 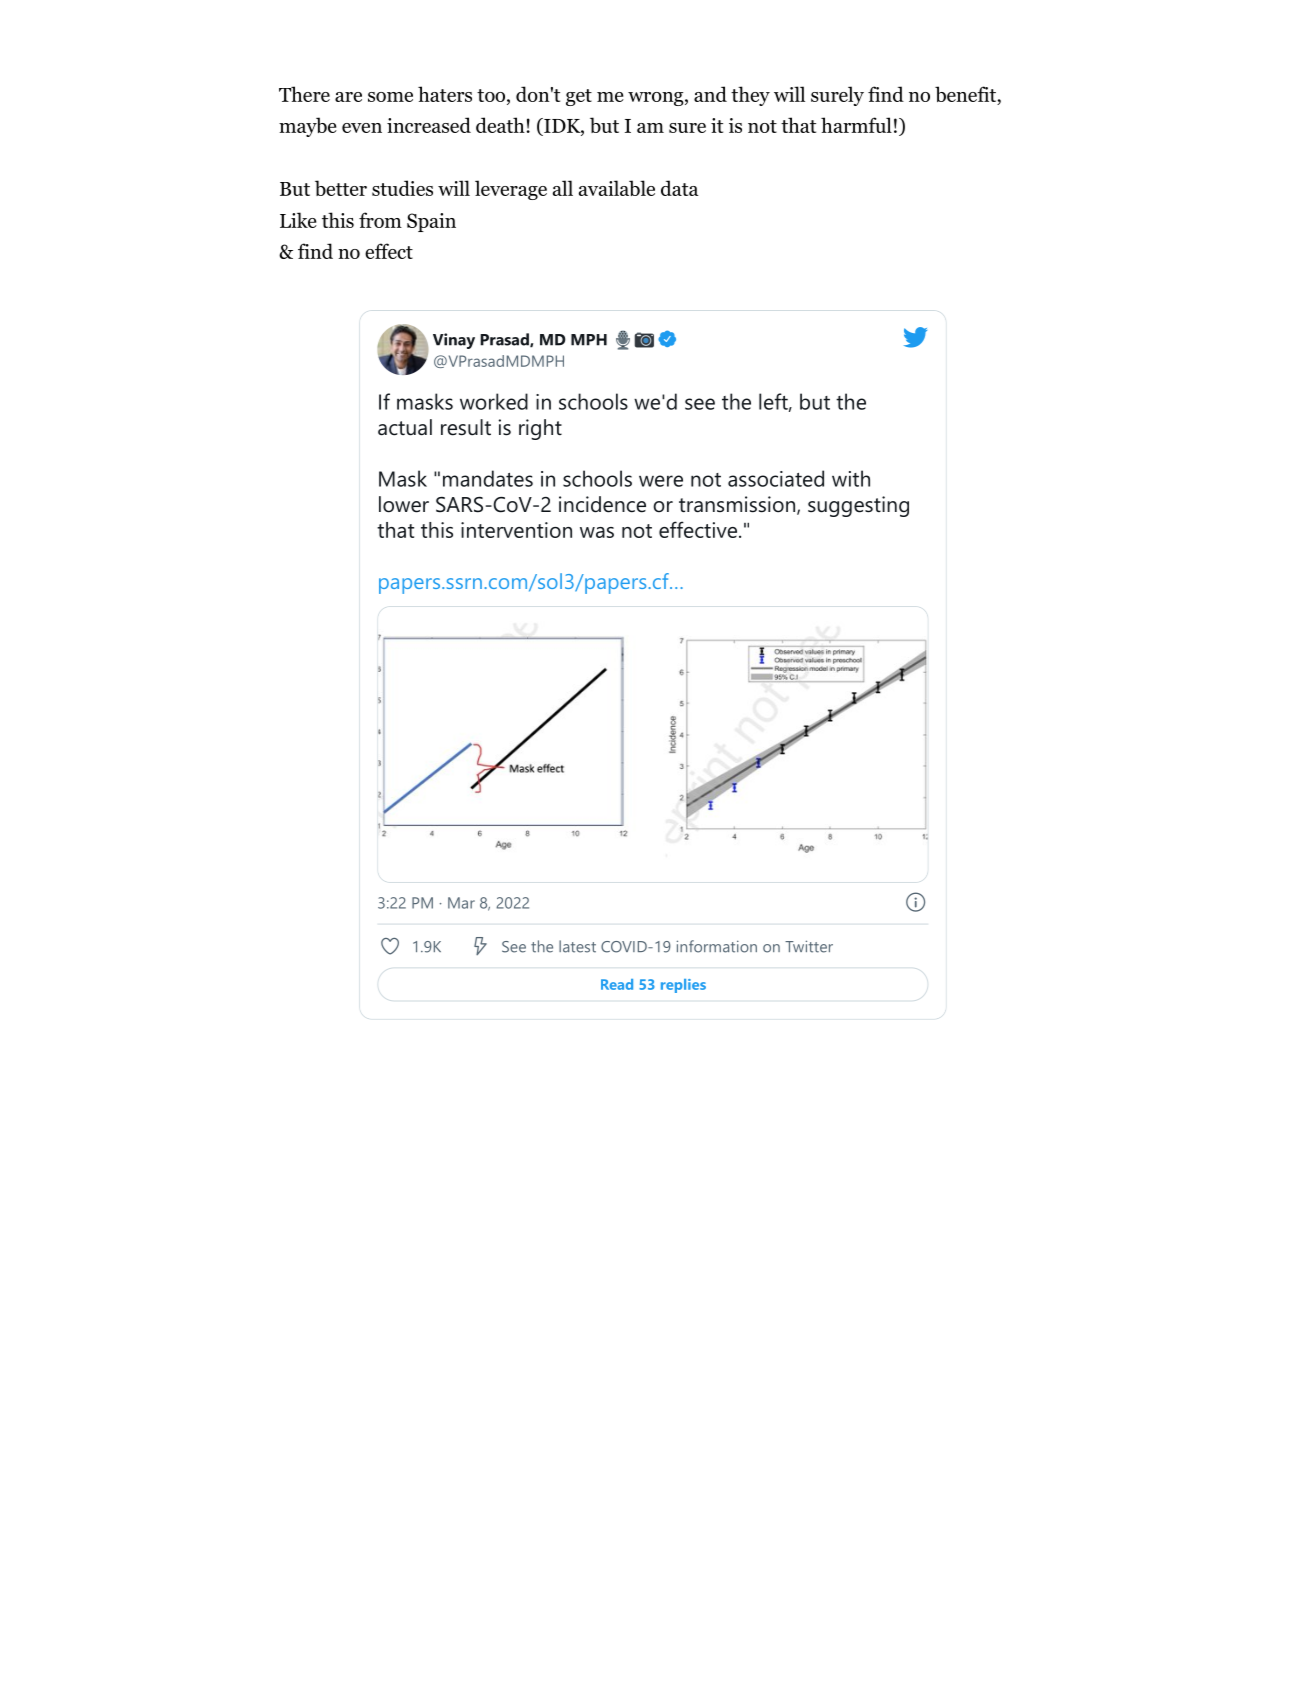 I want to click on even, so click(x=362, y=128).
